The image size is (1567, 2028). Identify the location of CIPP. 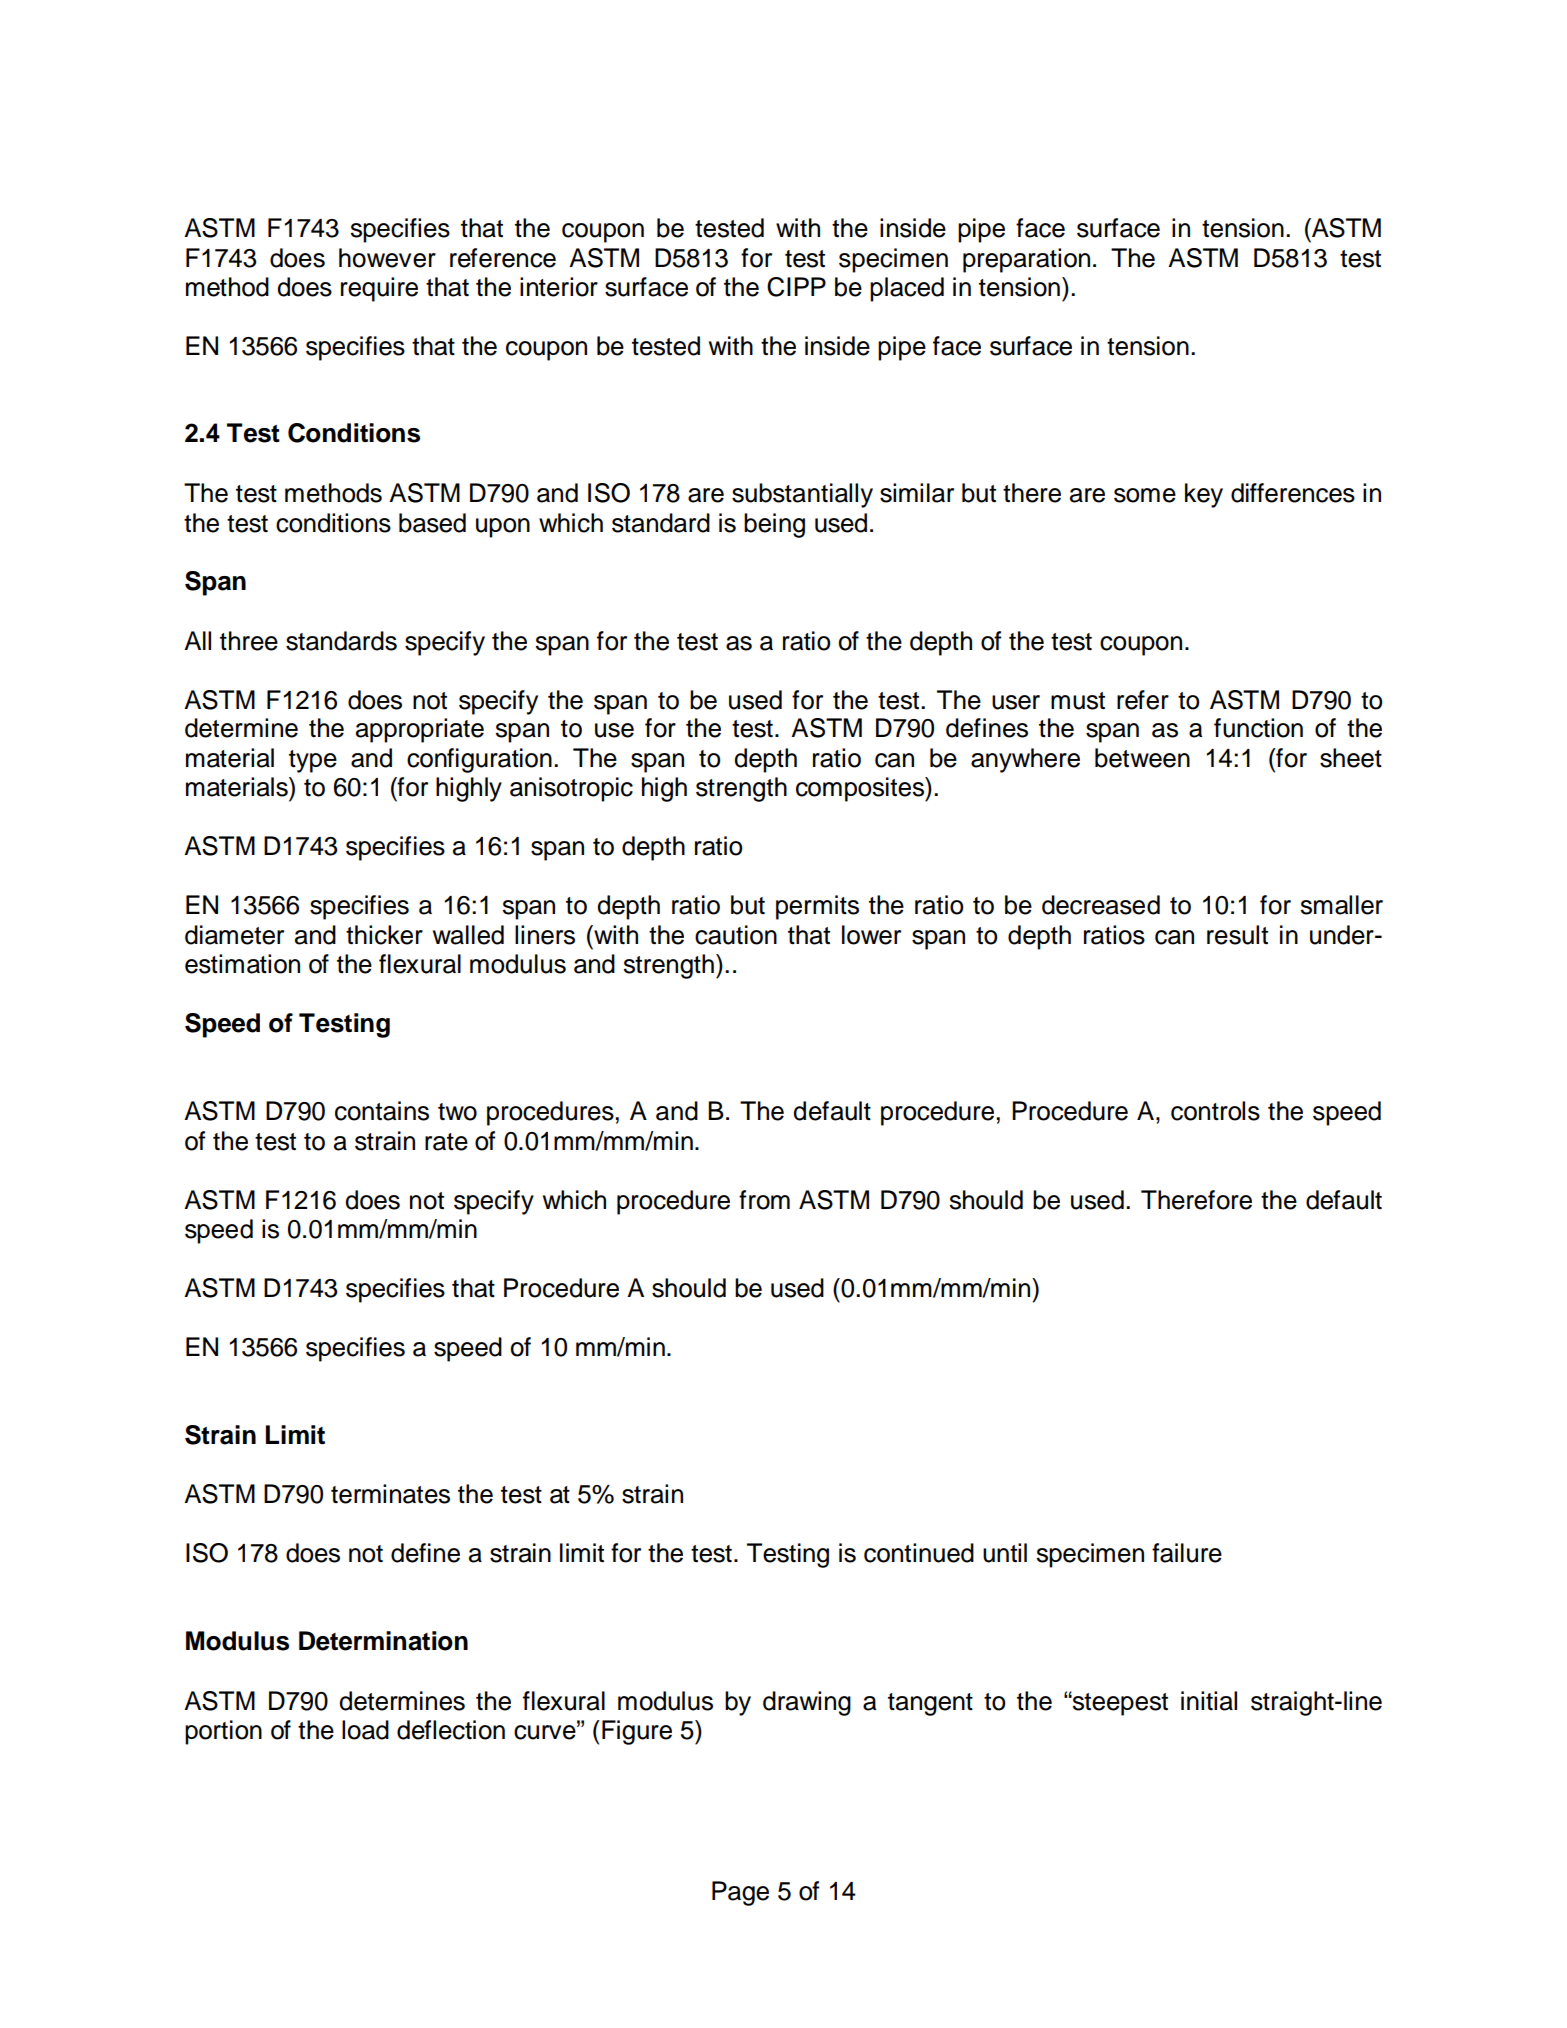
(796, 287).
